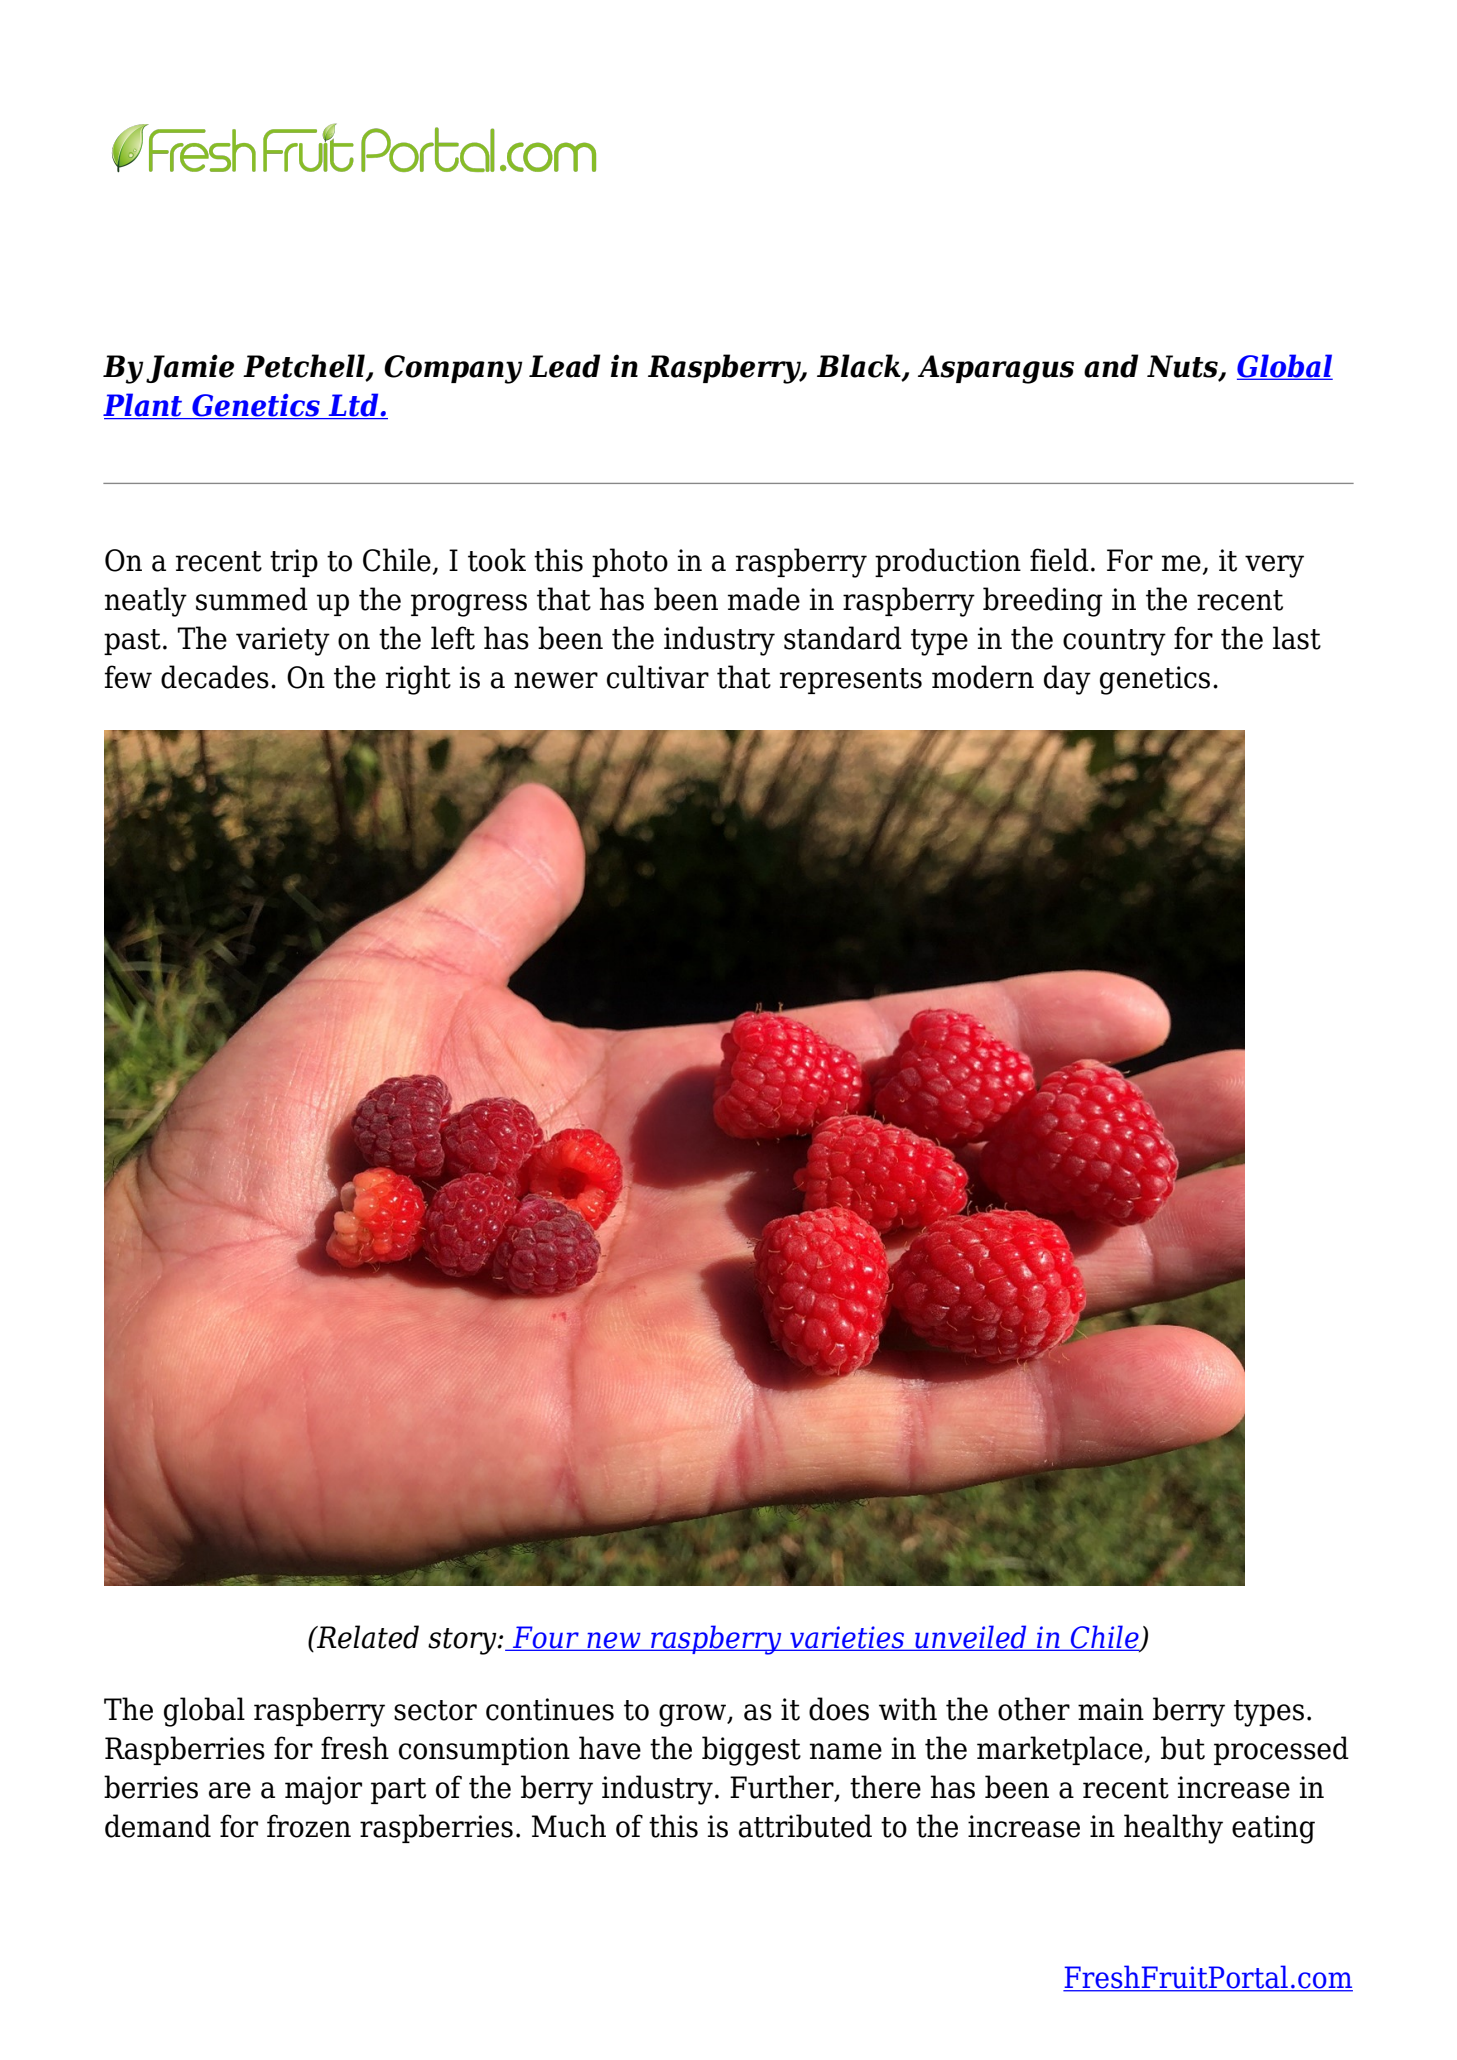 This screenshot has height=2060, width=1457. Describe the element at coordinates (1183, 367) in the screenshot. I see `Nuts` at that location.
